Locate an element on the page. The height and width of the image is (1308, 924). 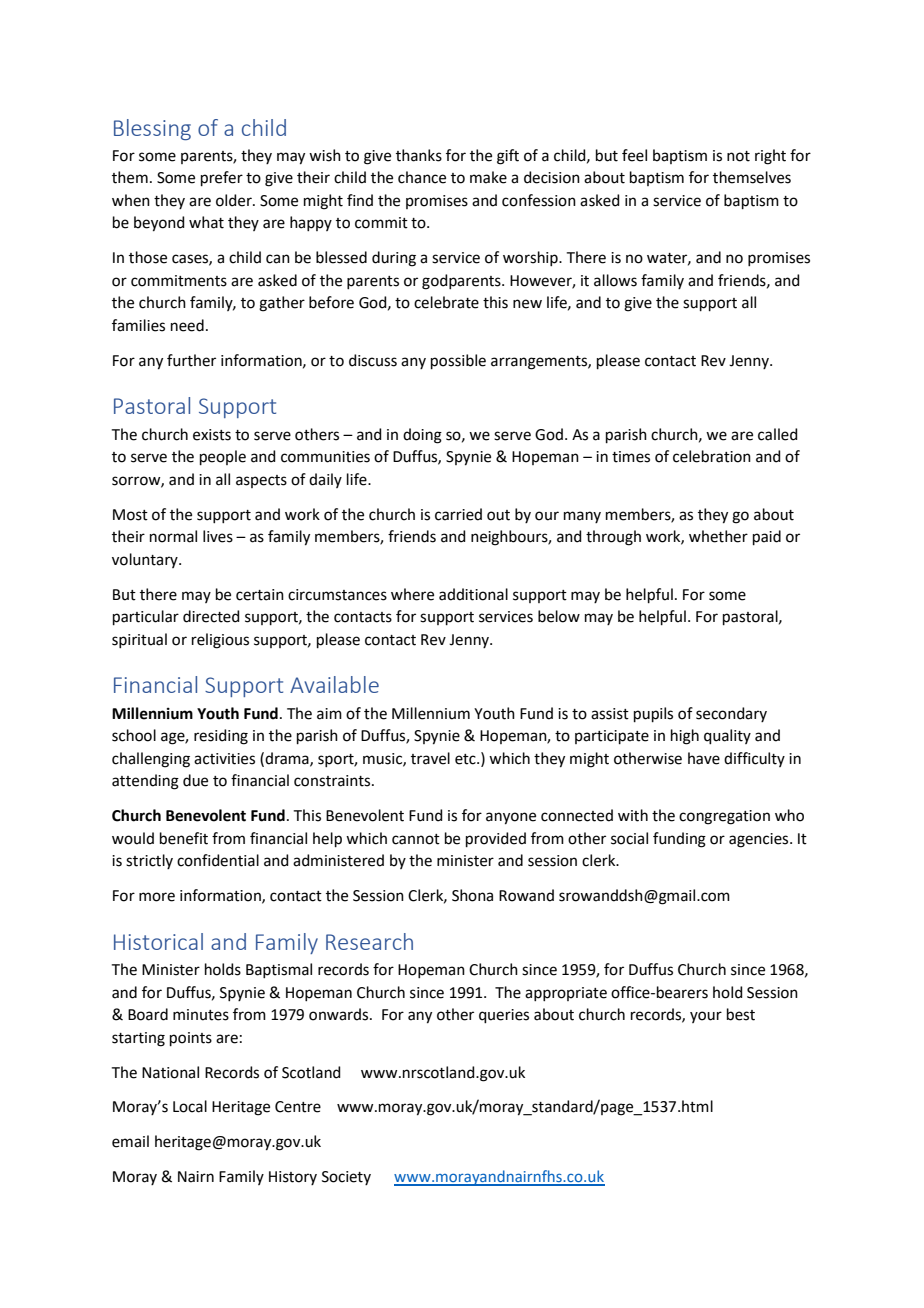
benefit is located at coordinates (184, 838).
